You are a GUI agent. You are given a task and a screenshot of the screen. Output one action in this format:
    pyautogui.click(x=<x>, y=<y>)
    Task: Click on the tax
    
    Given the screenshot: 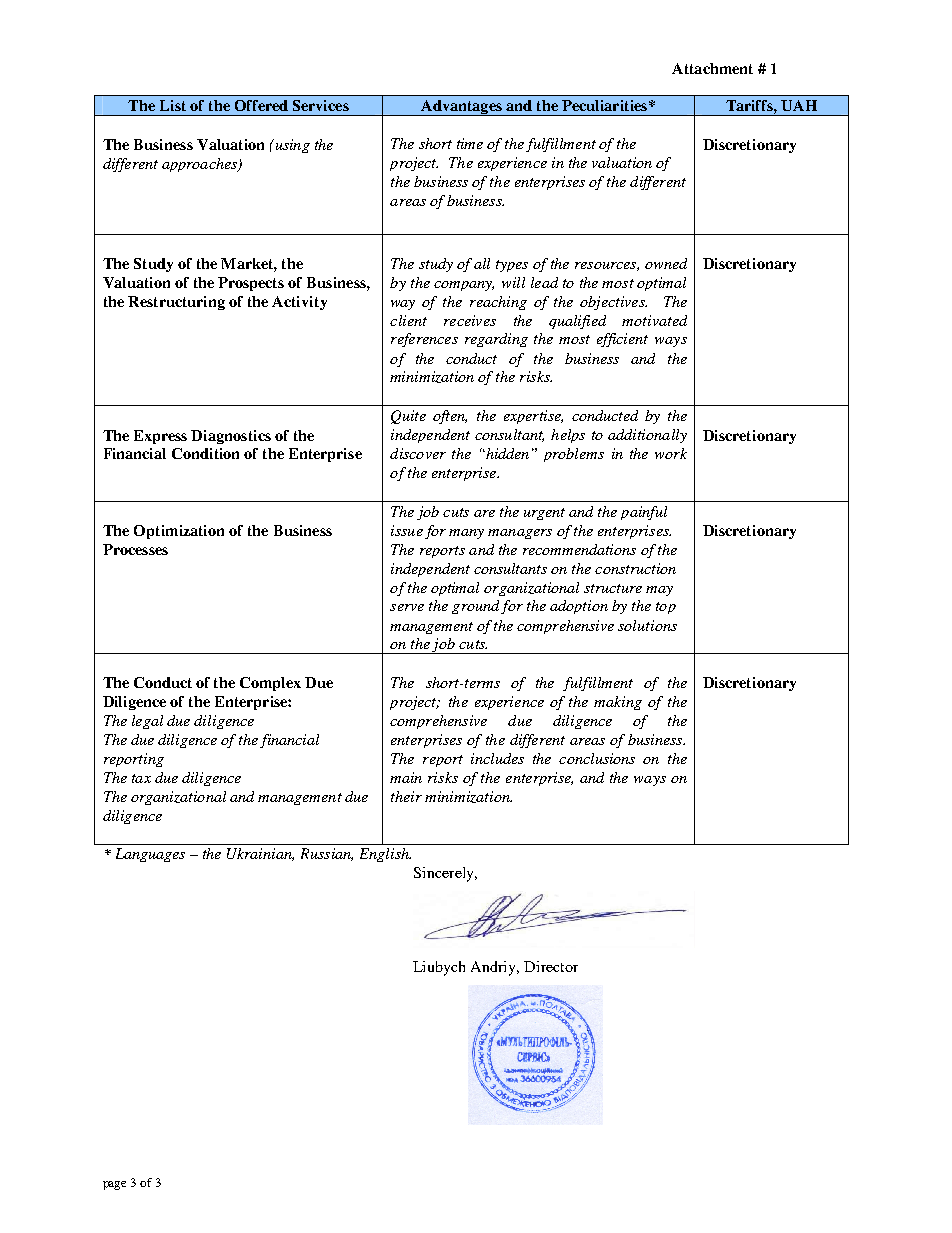 What is the action you would take?
    pyautogui.click(x=141, y=778)
